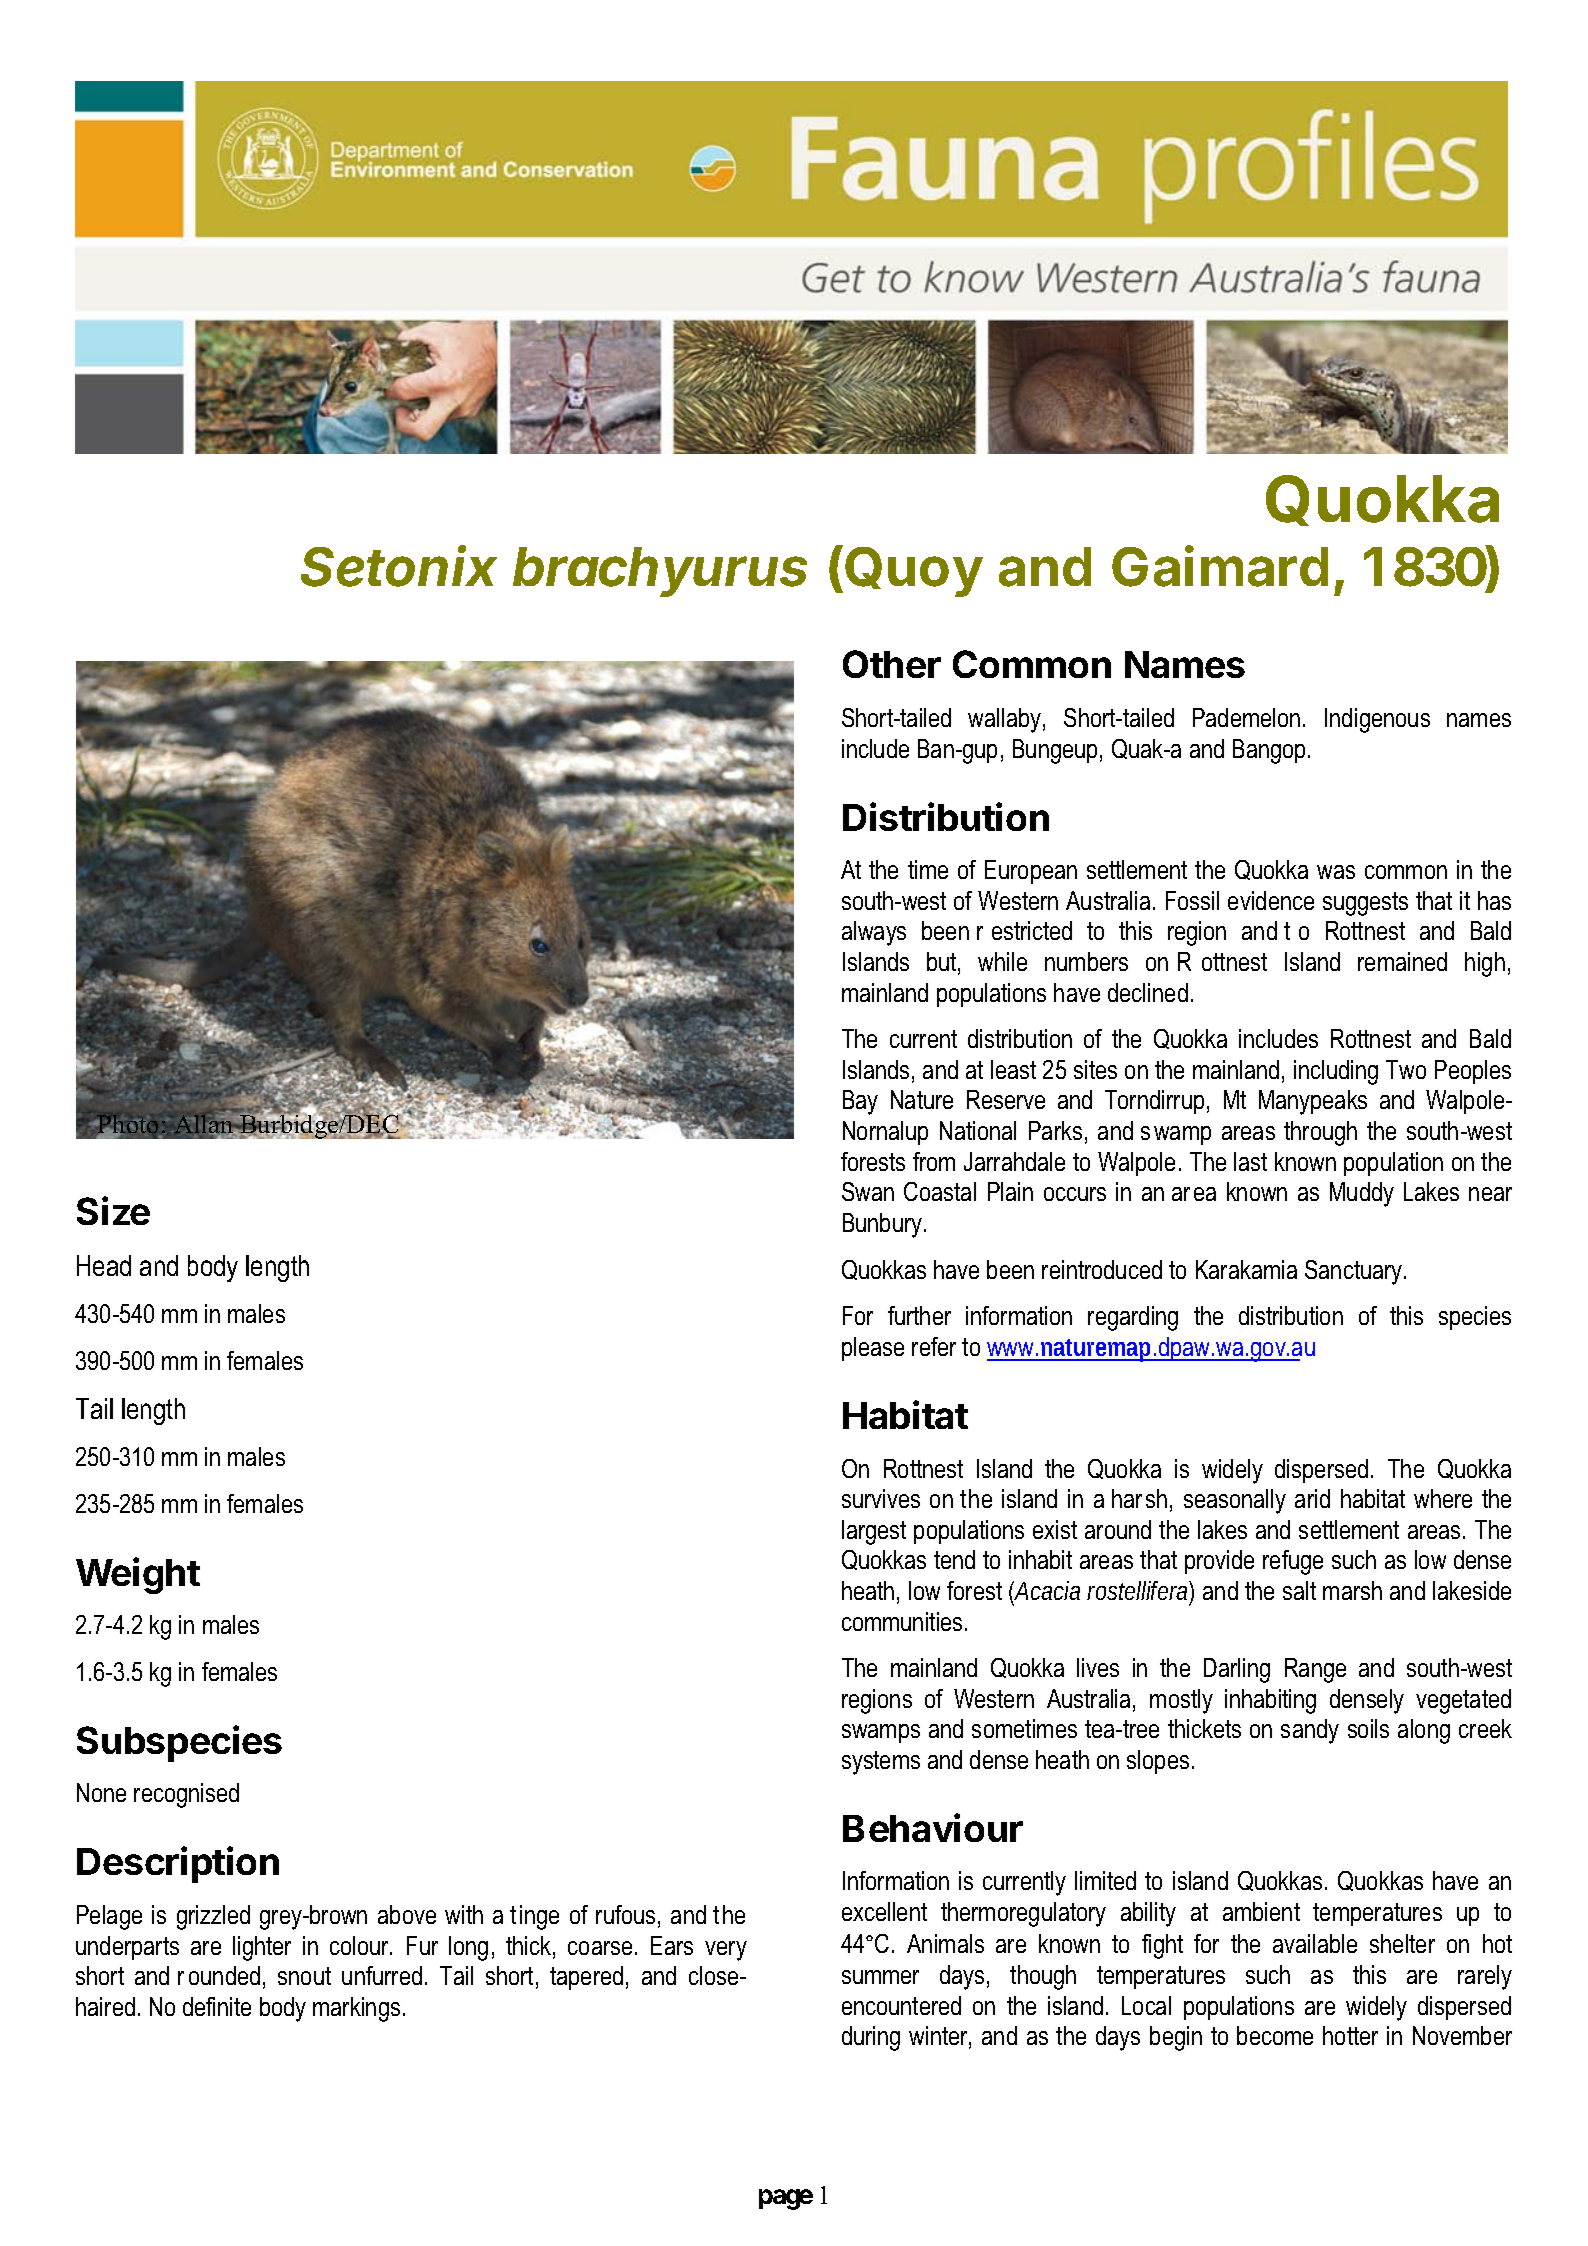 This screenshot has width=1588, height=2246. What do you see at coordinates (1031, 872) in the screenshot?
I see `European` at bounding box center [1031, 872].
